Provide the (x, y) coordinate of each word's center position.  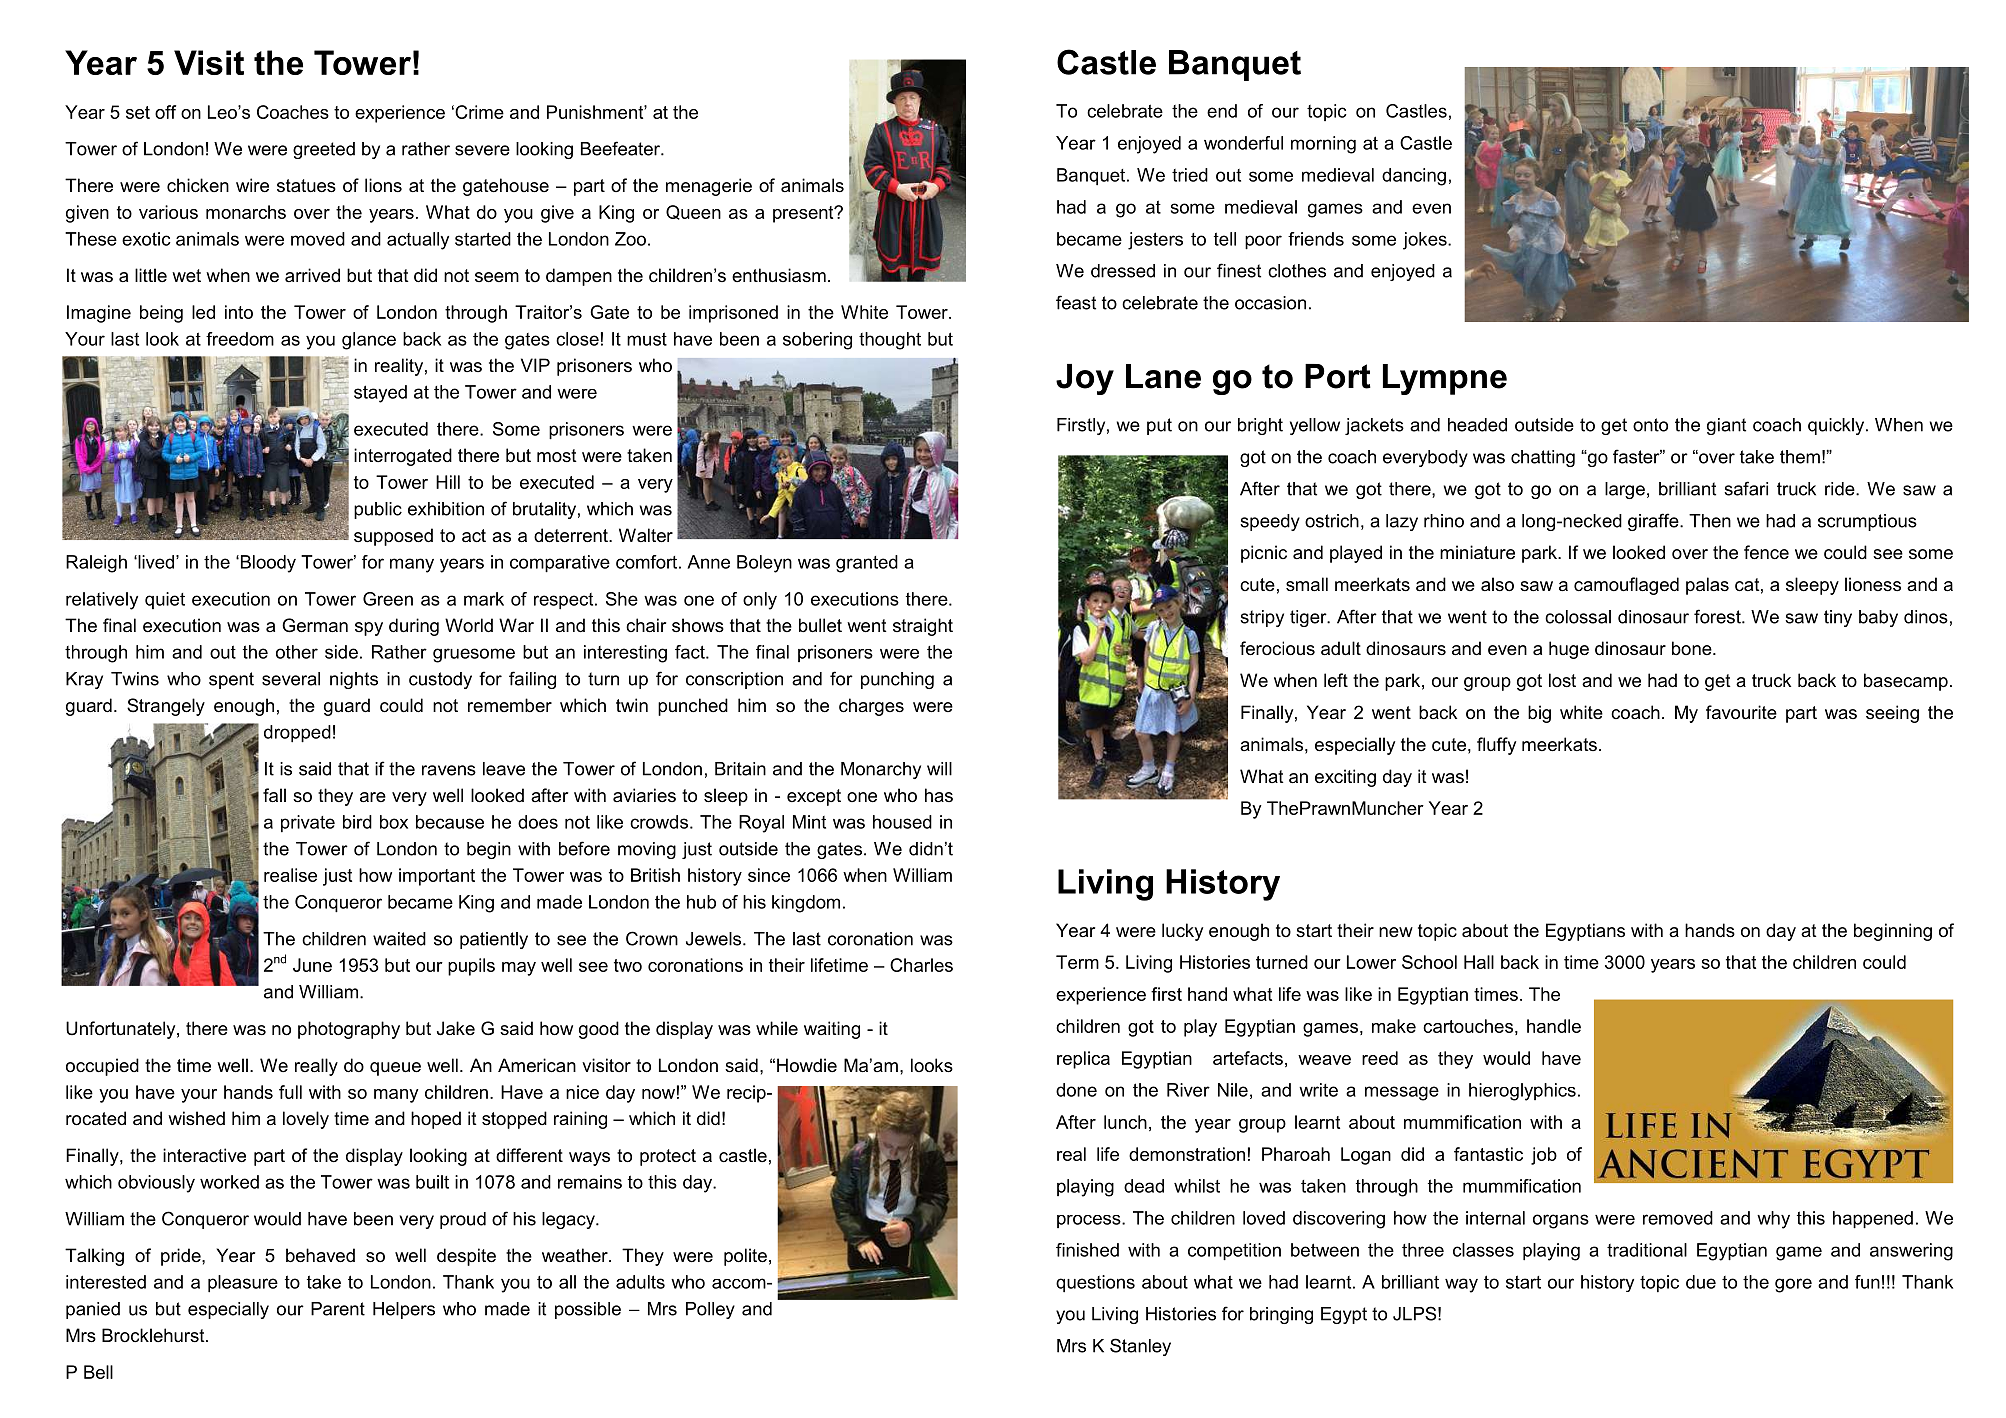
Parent (338, 1309)
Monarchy (881, 770)
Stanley (1140, 1347)
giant (1726, 426)
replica (1083, 1060)
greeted (324, 150)
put (1159, 426)
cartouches (1468, 1026)
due (1701, 1282)
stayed (380, 394)
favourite (1741, 712)
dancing (1414, 177)
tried (1190, 175)
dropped (297, 733)
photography (349, 1030)
